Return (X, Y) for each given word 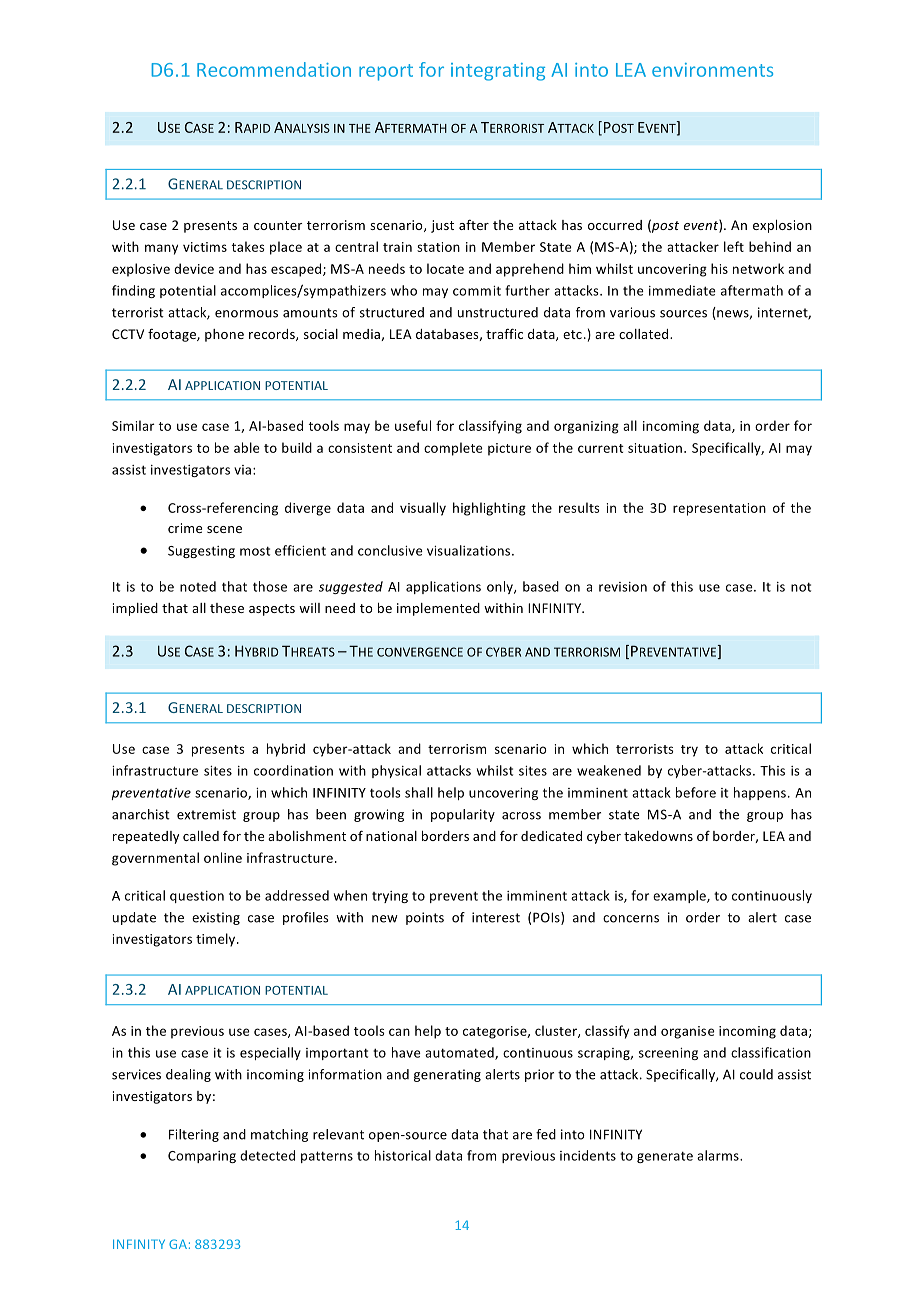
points (425, 918)
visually (423, 509)
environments (712, 70)
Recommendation (274, 69)
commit (477, 291)
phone (224, 335)
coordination (293, 770)
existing (216, 918)
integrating (498, 72)
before (696, 792)
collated (645, 334)
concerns (631, 919)
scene (224, 529)
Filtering (194, 1135)
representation (719, 509)
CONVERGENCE (420, 652)
